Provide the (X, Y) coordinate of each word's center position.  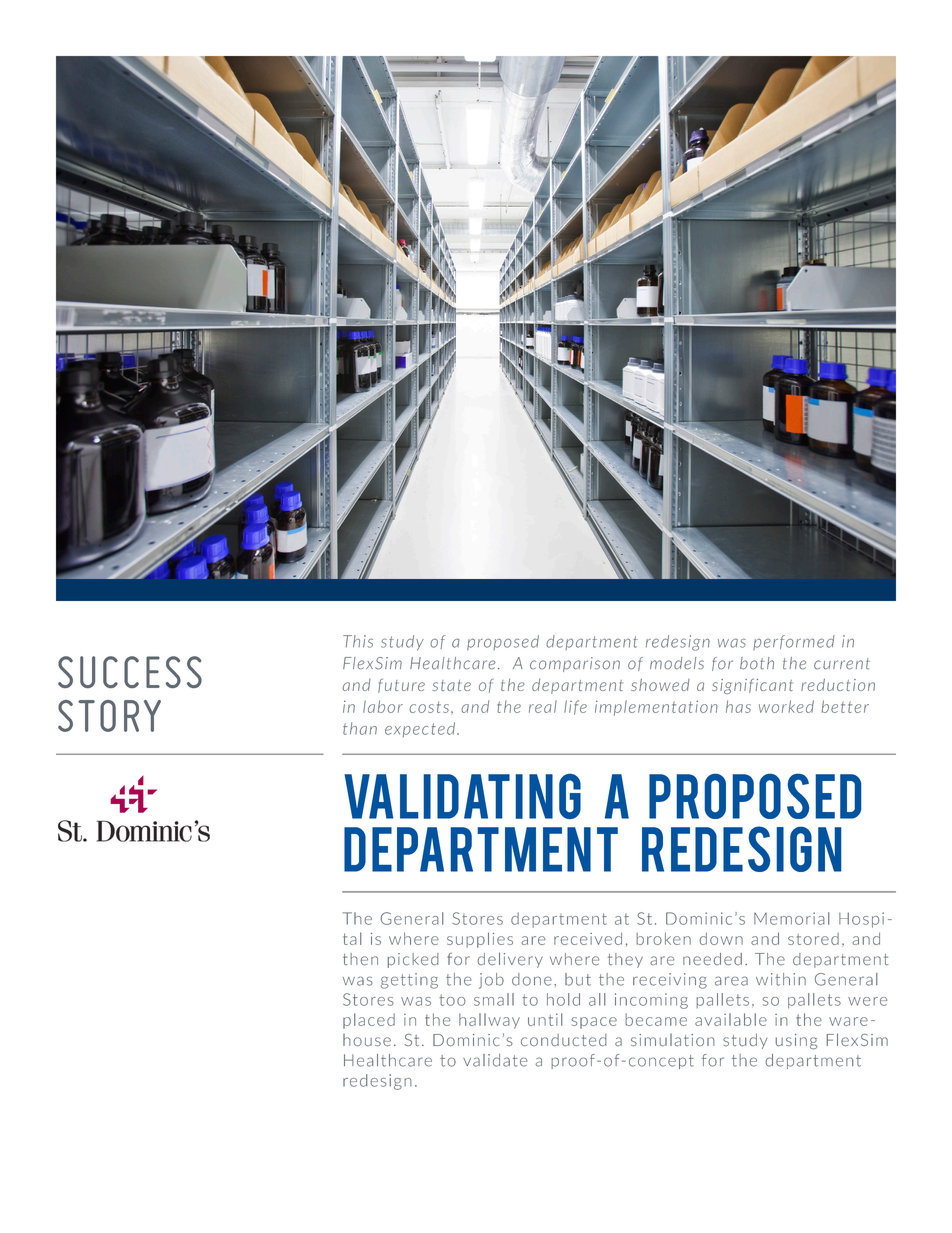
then (360, 959)
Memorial (791, 918)
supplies (480, 940)
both (757, 663)
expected (420, 729)
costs (429, 707)
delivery (510, 960)
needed (712, 959)
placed (369, 1021)
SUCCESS (130, 672)
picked (413, 960)
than (360, 728)
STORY (109, 716)
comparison (575, 664)
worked (786, 706)
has (738, 706)
